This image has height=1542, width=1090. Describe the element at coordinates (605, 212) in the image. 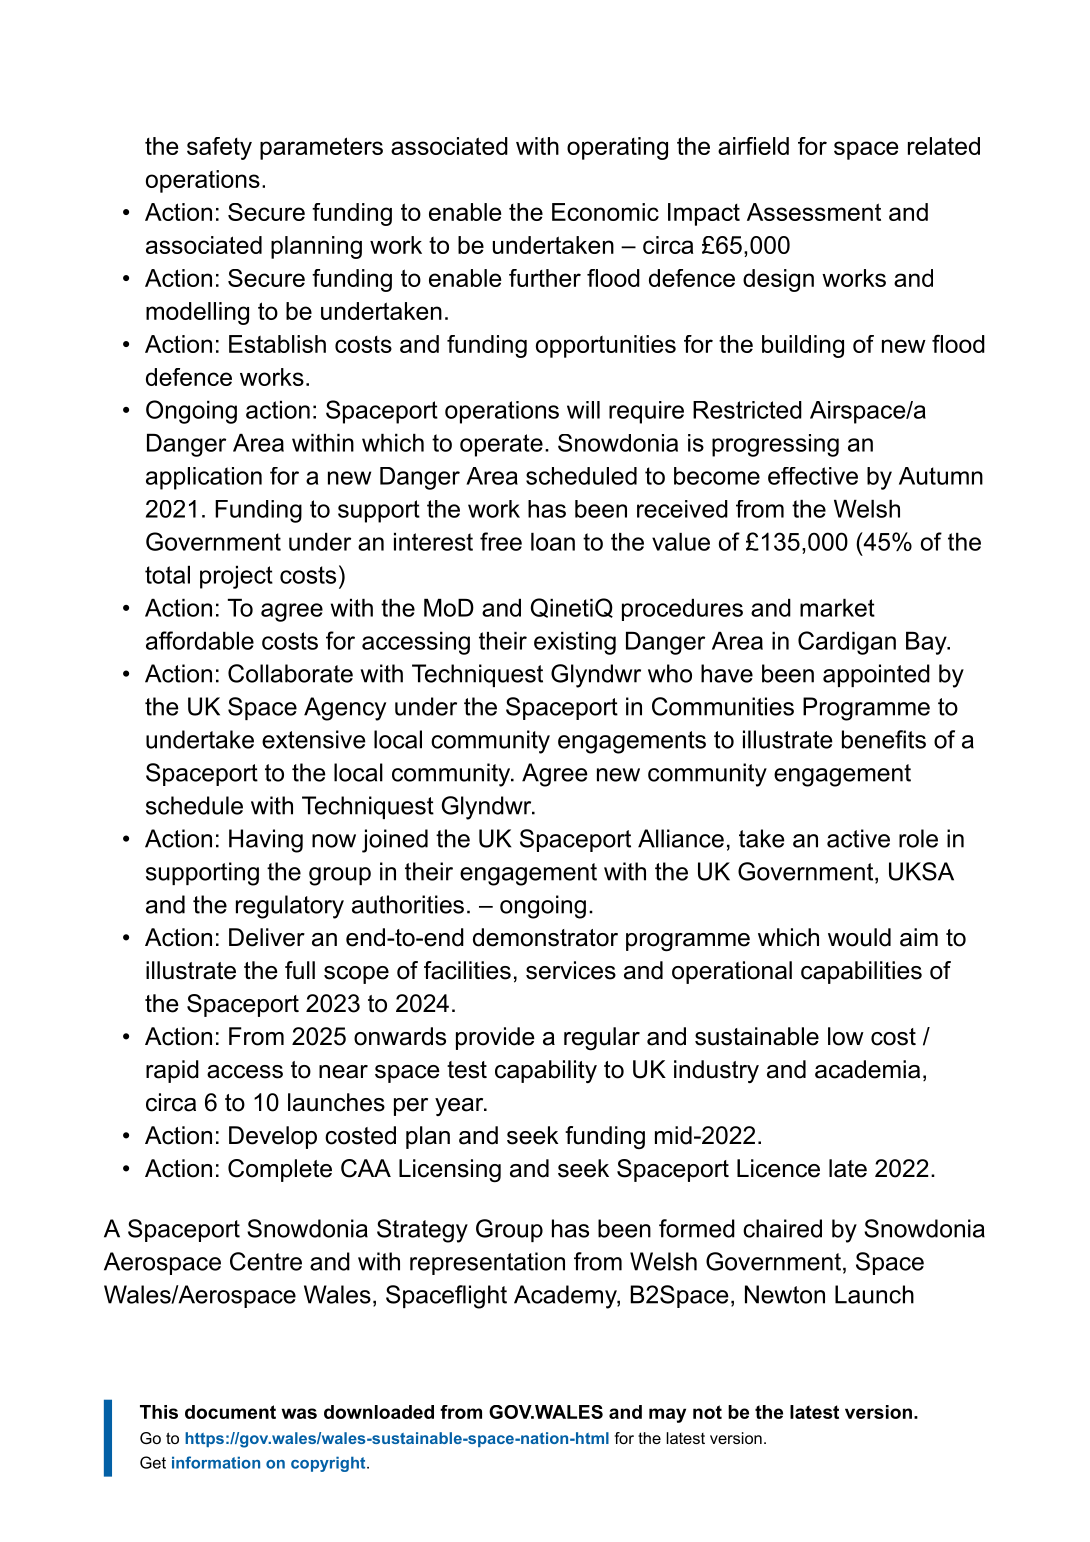

I see `Economic` at that location.
